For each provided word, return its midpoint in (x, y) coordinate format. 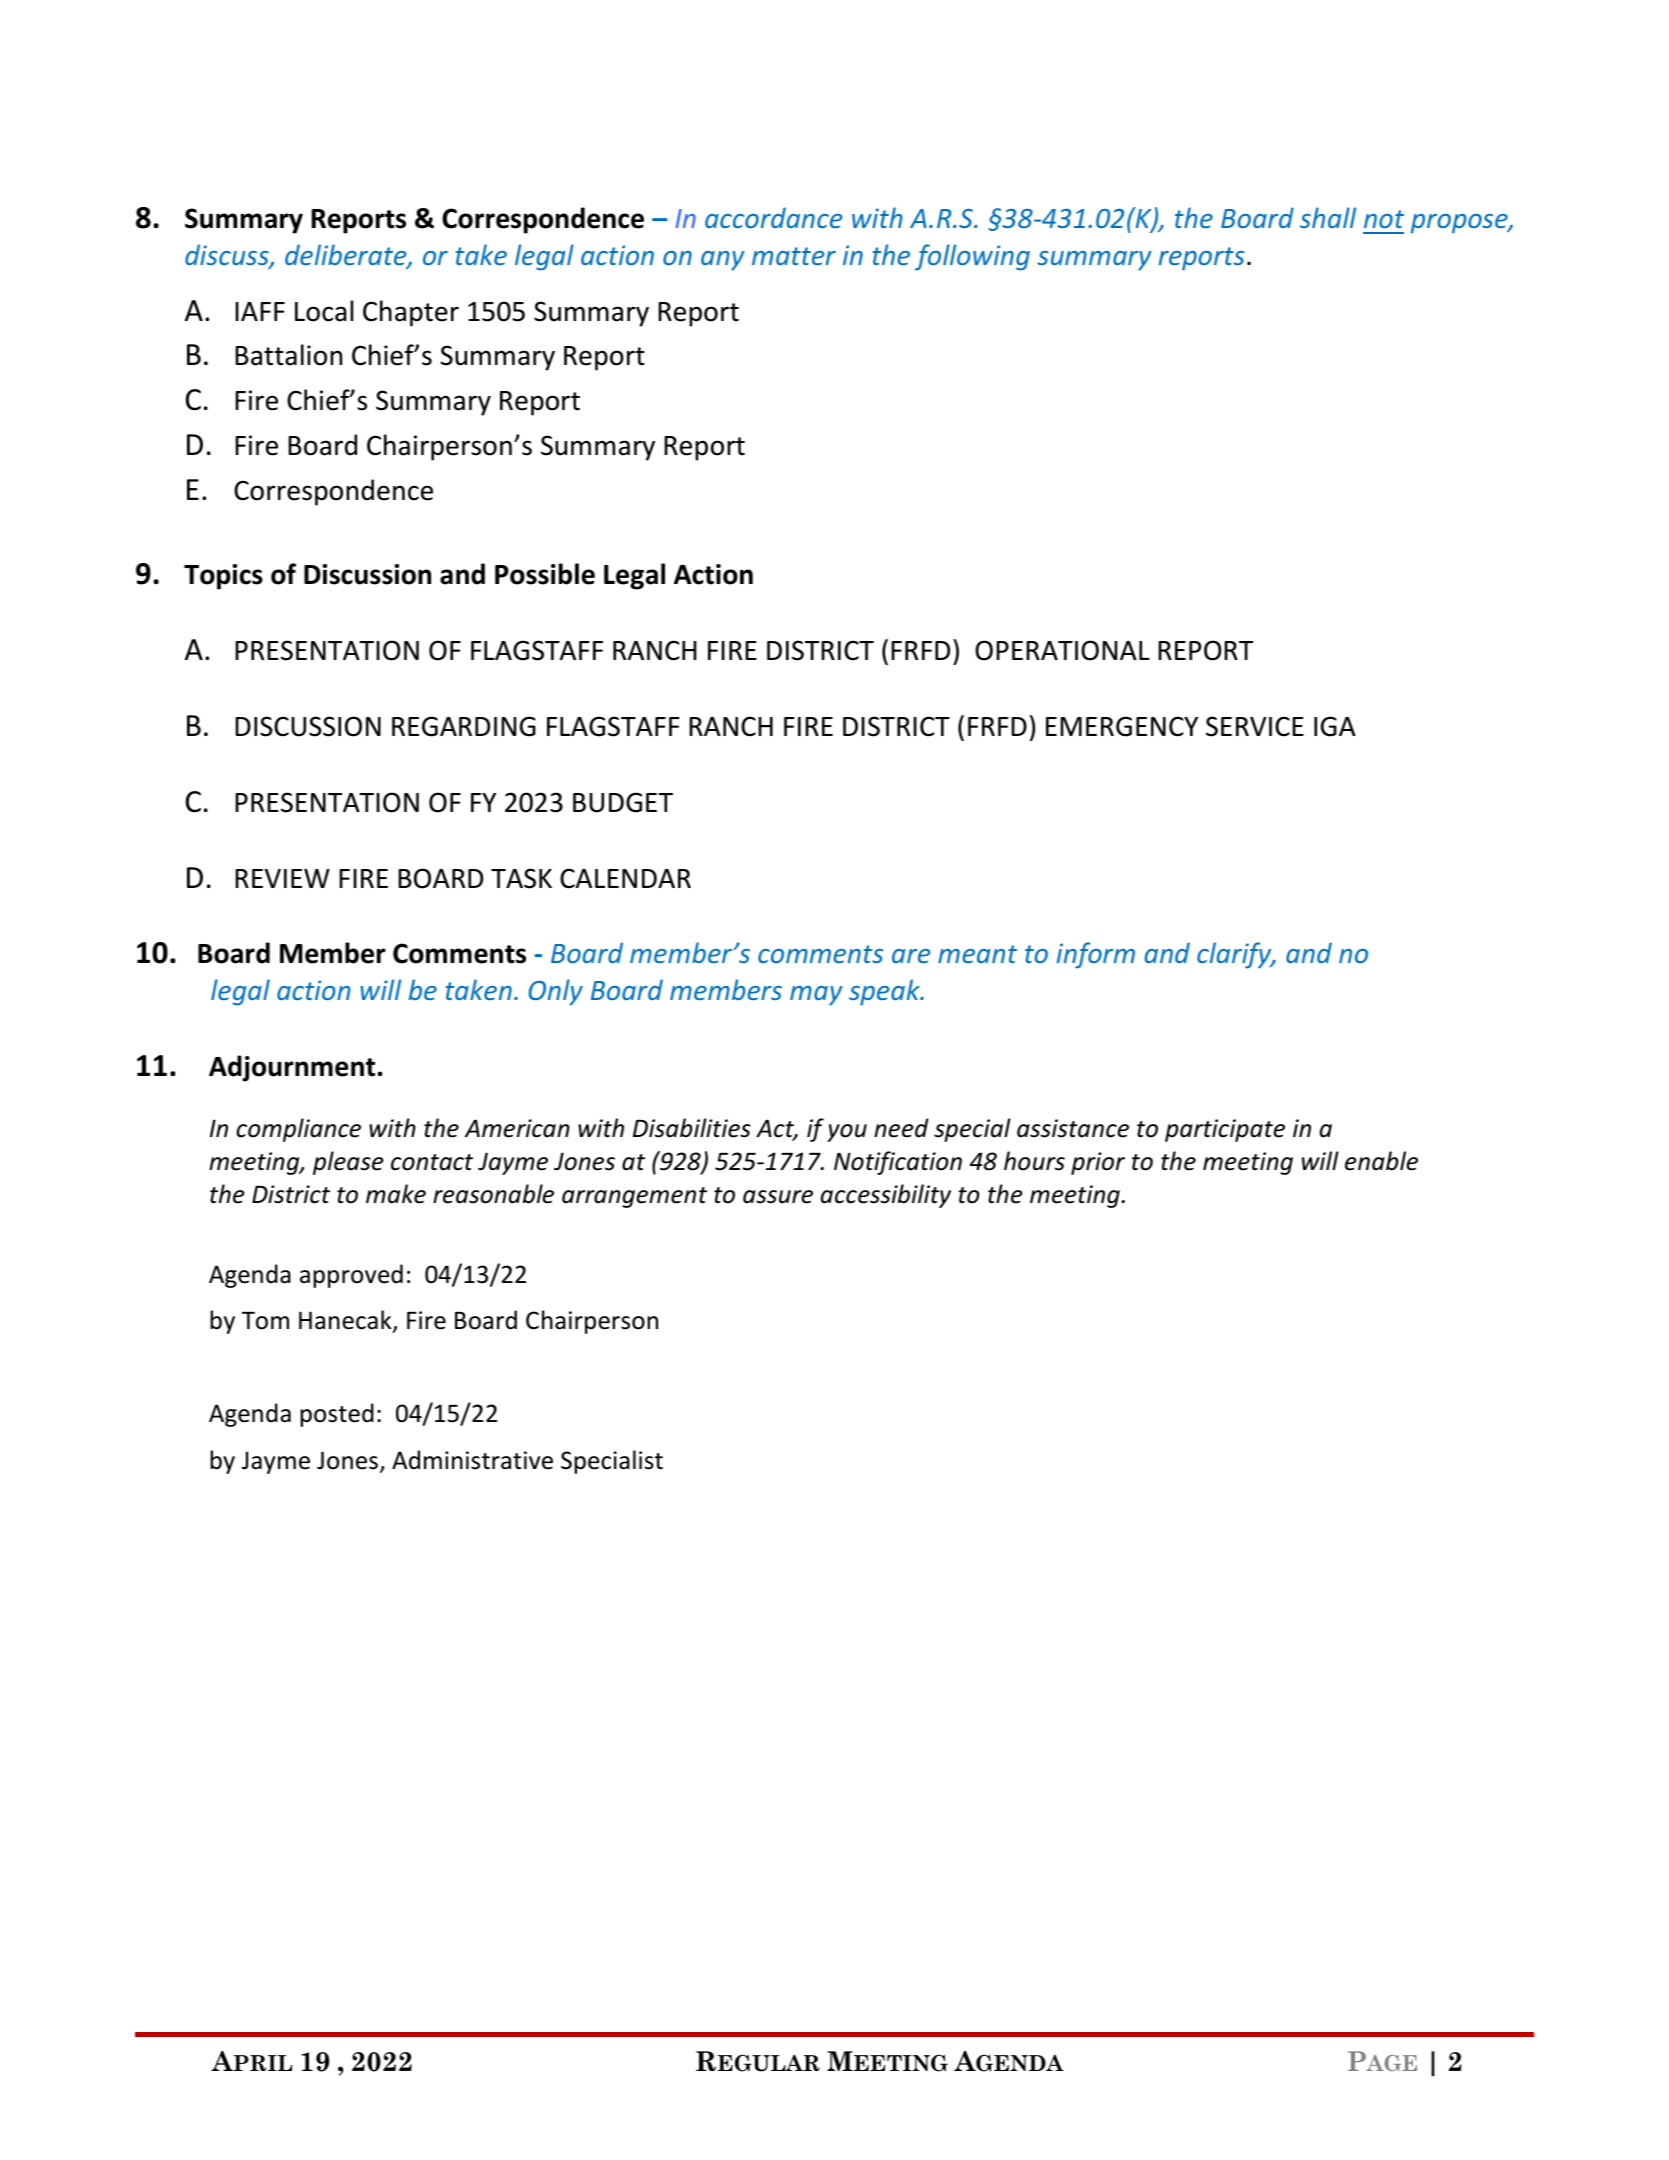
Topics (223, 577)
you (847, 1133)
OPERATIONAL (1062, 650)
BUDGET (623, 802)
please (348, 1163)
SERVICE (1255, 726)
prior (1098, 1163)
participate (1225, 1130)
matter (794, 256)
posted (337, 1415)
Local (324, 311)
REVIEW (282, 878)
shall (1328, 217)
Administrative (472, 1460)
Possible (545, 574)
